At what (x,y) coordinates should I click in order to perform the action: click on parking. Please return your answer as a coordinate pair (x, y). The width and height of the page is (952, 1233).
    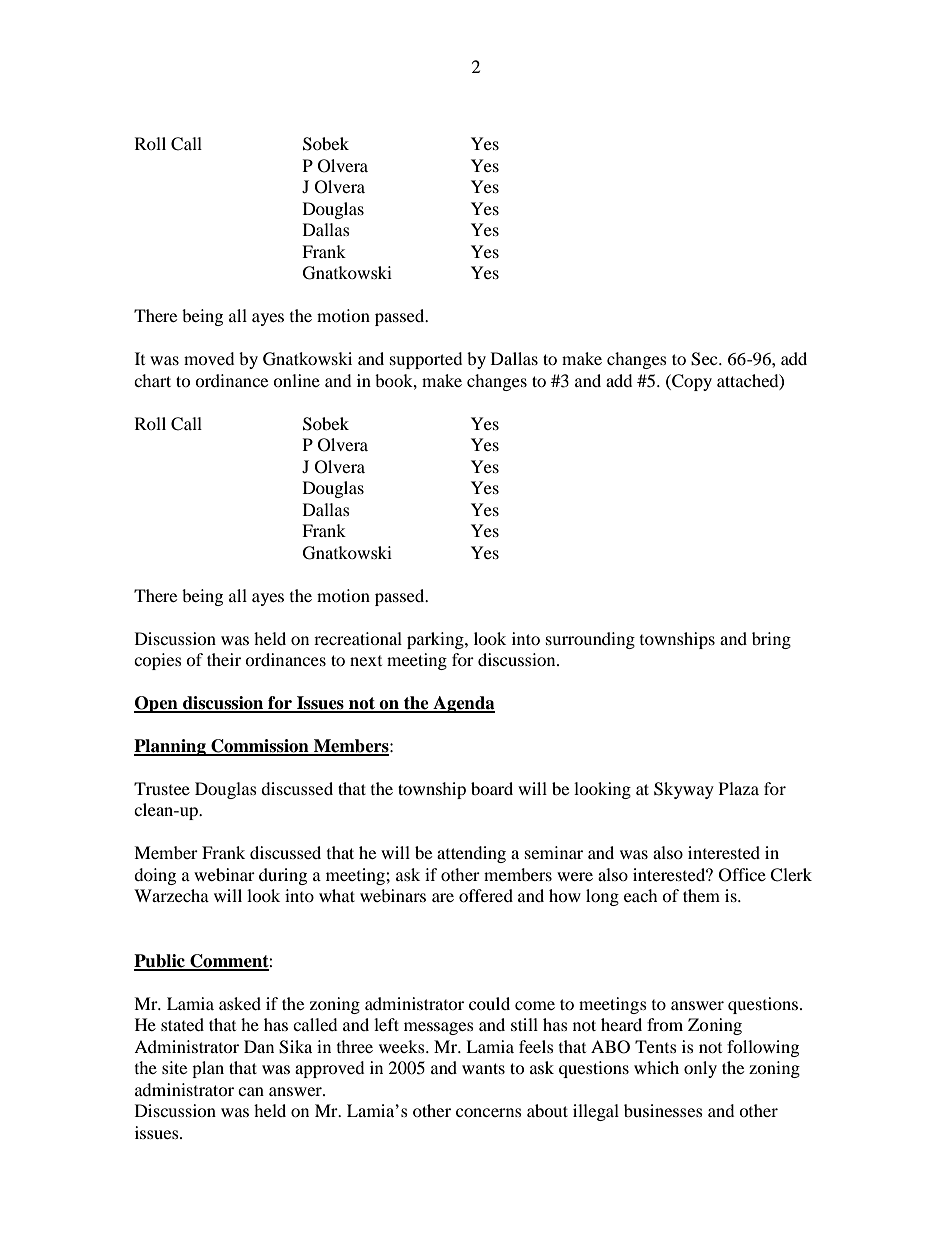
    Looking at the image, I should click on (436, 640).
